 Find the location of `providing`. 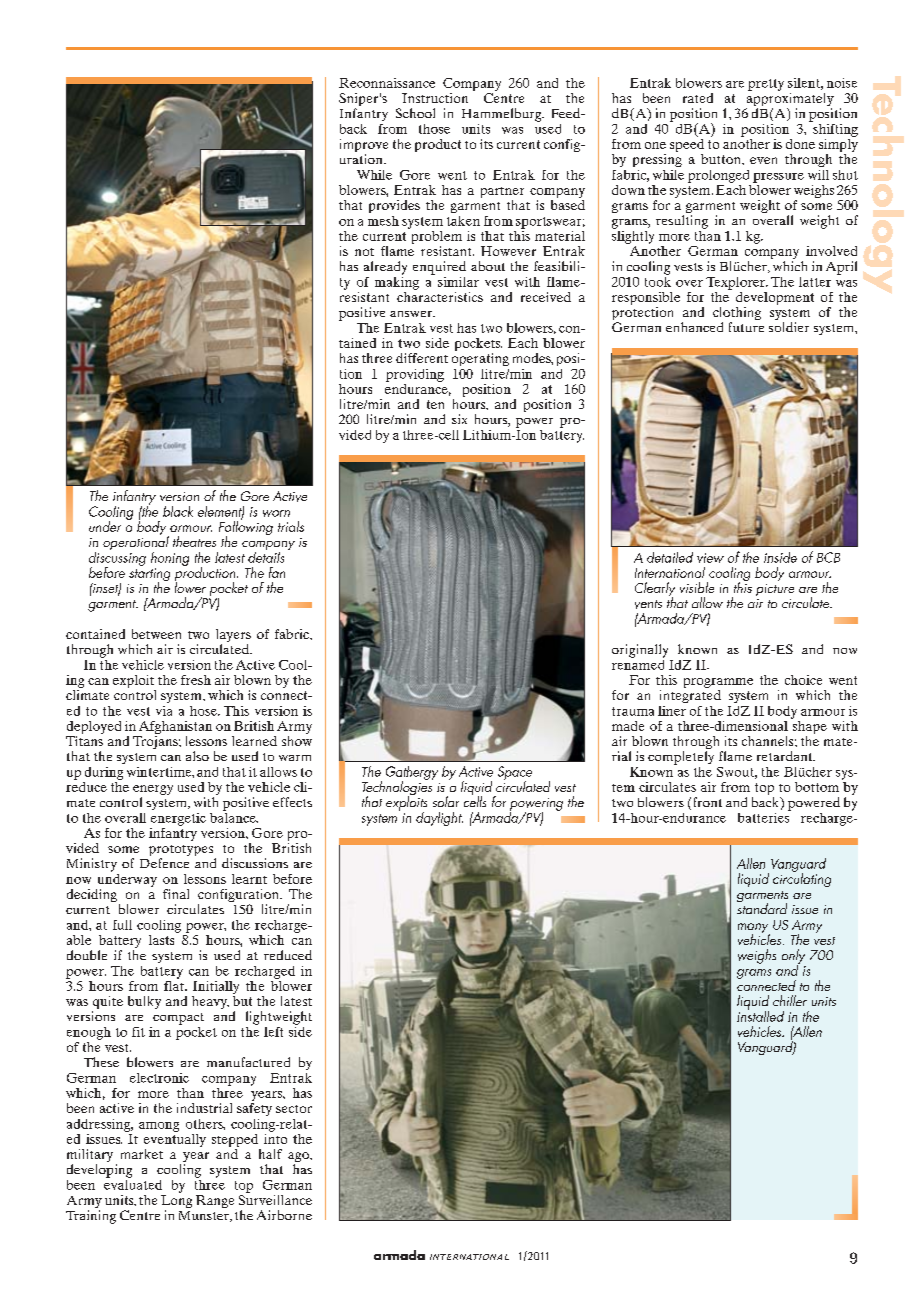

providing is located at coordinates (415, 375).
